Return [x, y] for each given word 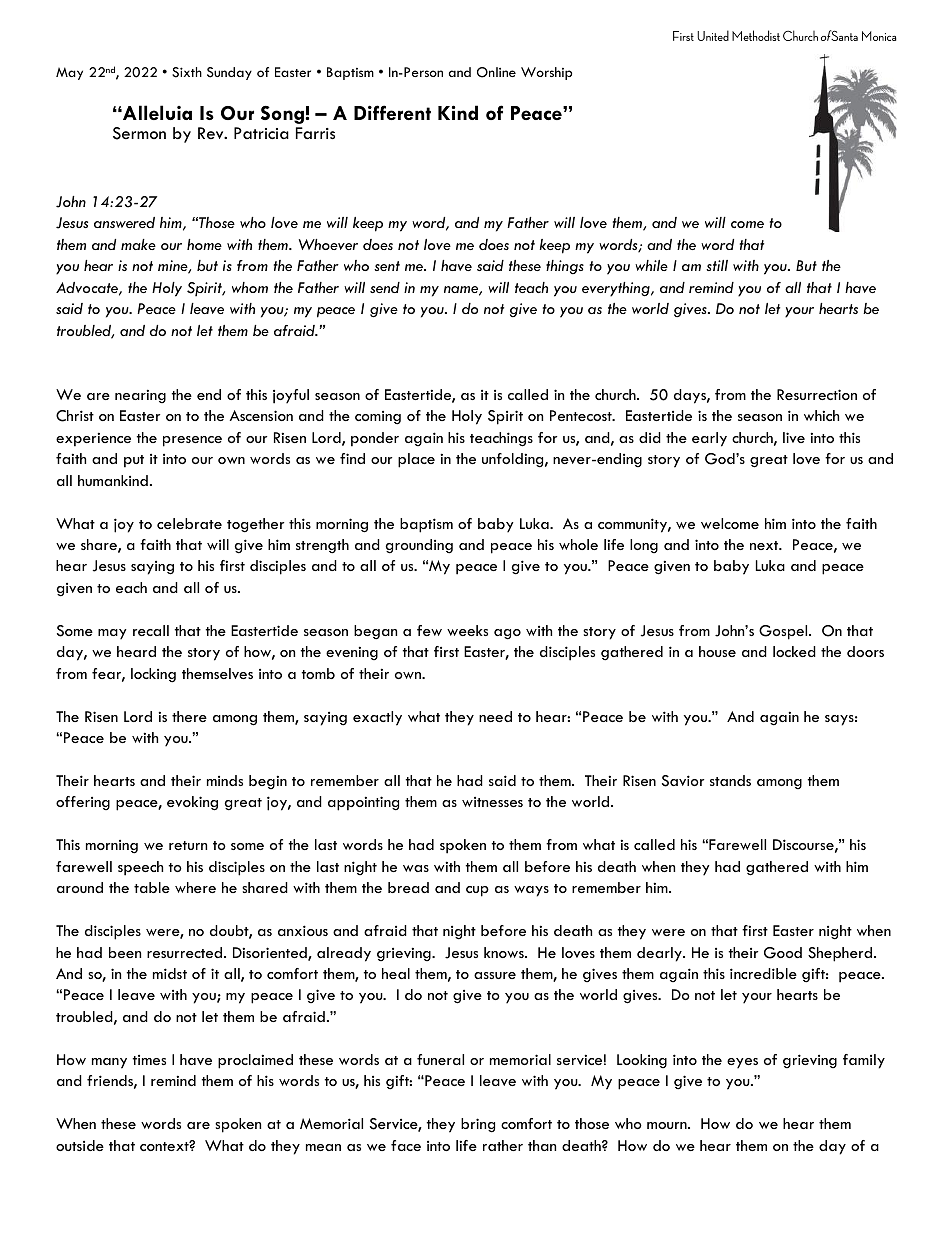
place [416, 460]
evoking [192, 803]
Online [496, 72]
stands [730, 780]
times [149, 1060]
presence [192, 441]
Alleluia [156, 112]
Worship [546, 73]
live [794, 437]
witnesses [492, 802]
